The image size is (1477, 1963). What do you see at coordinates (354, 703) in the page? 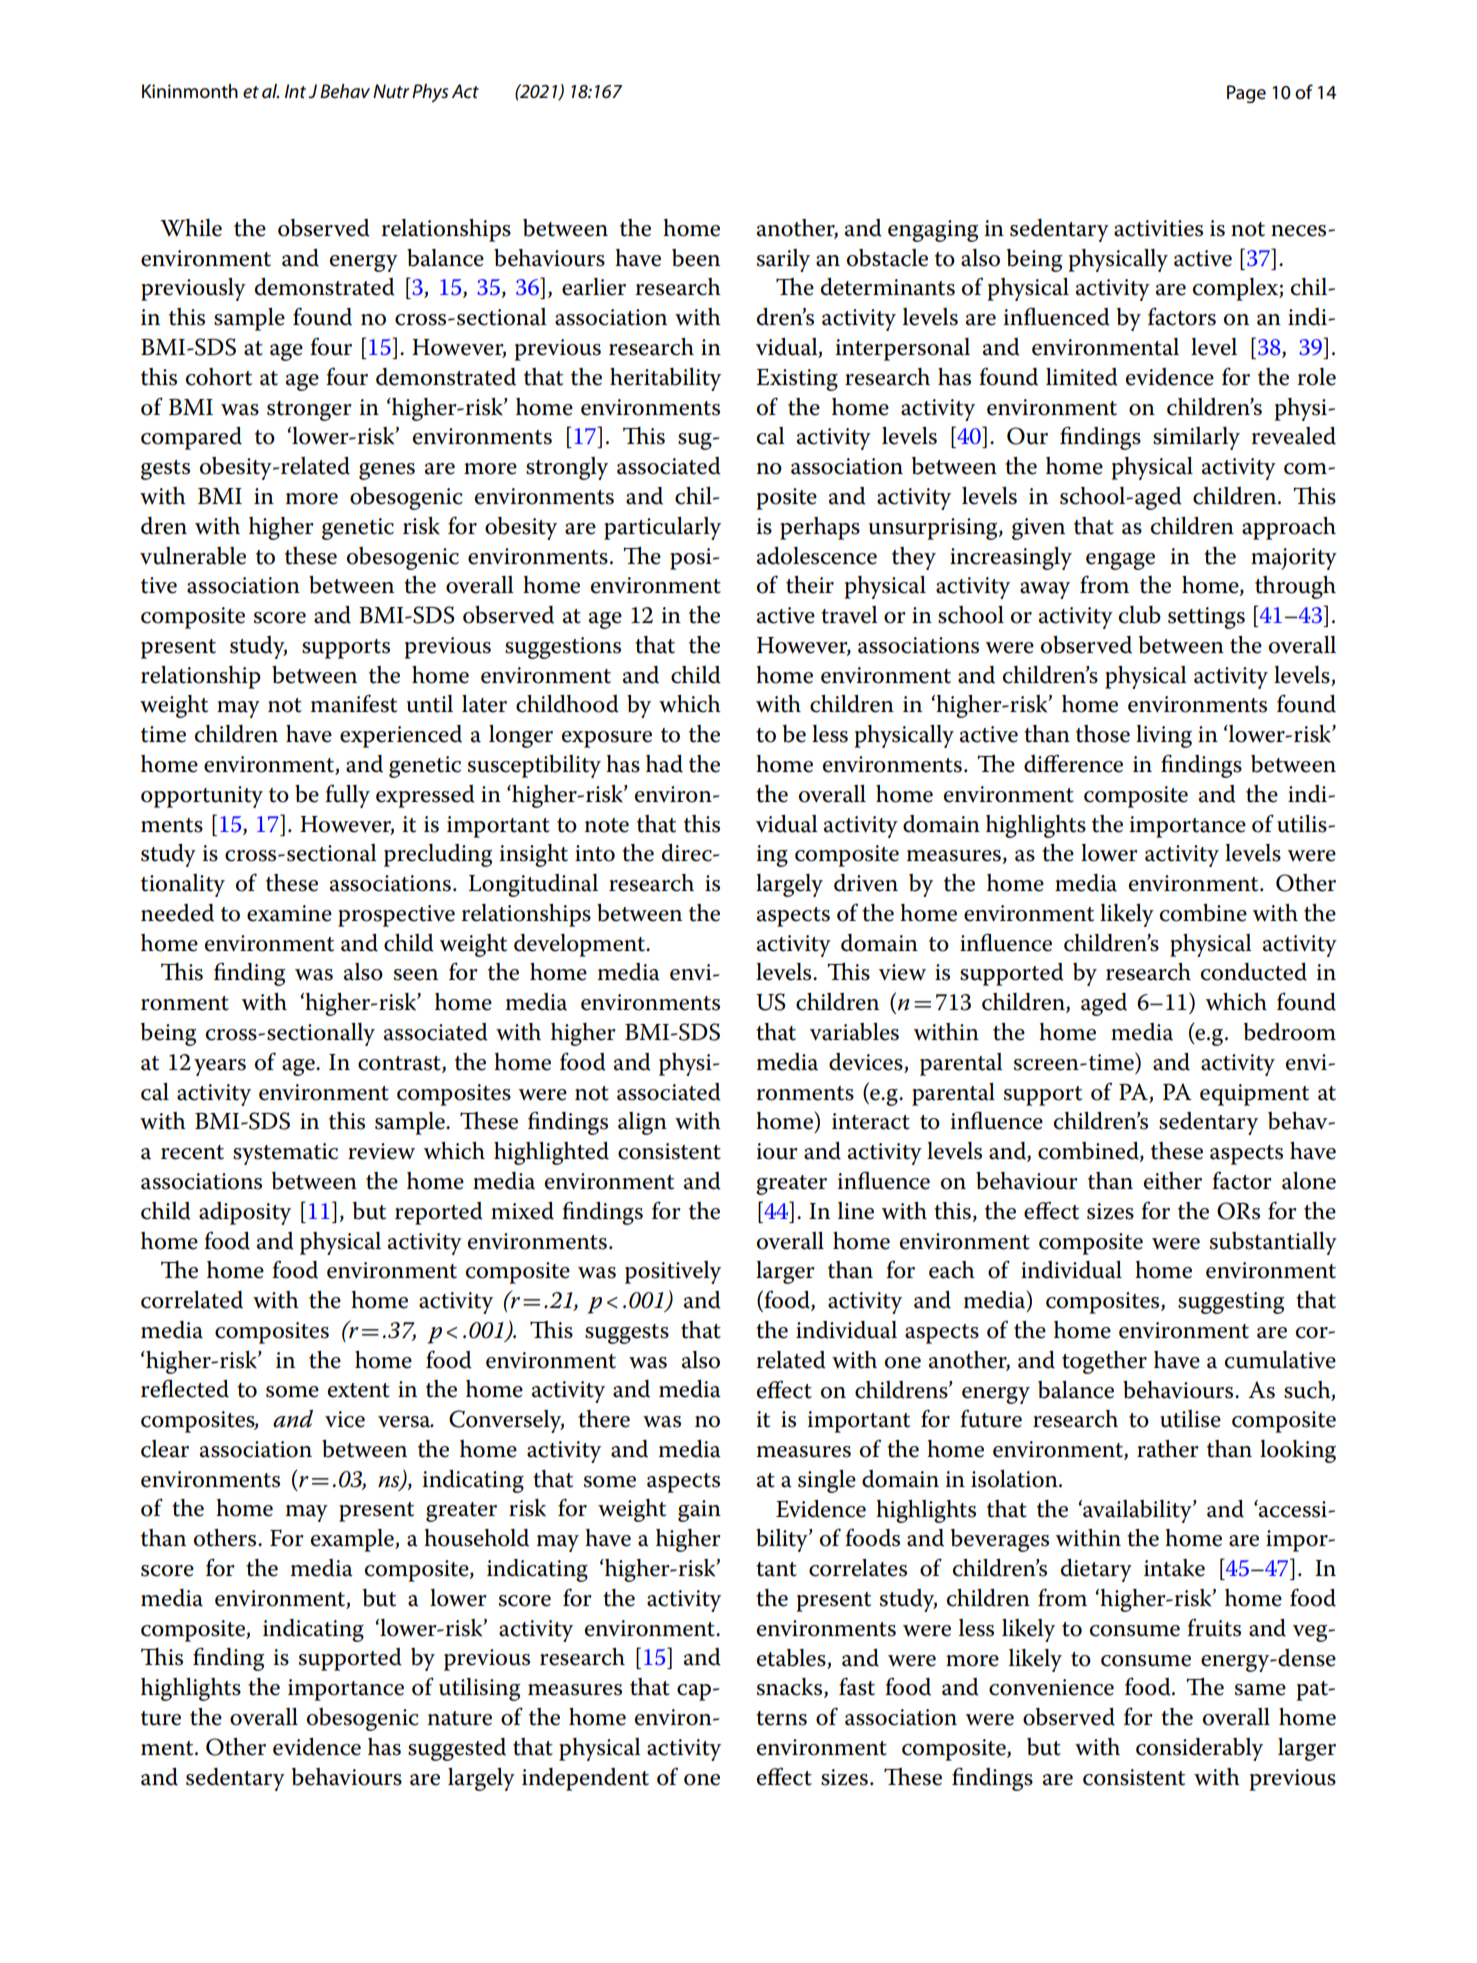
I see `manifest` at bounding box center [354, 703].
